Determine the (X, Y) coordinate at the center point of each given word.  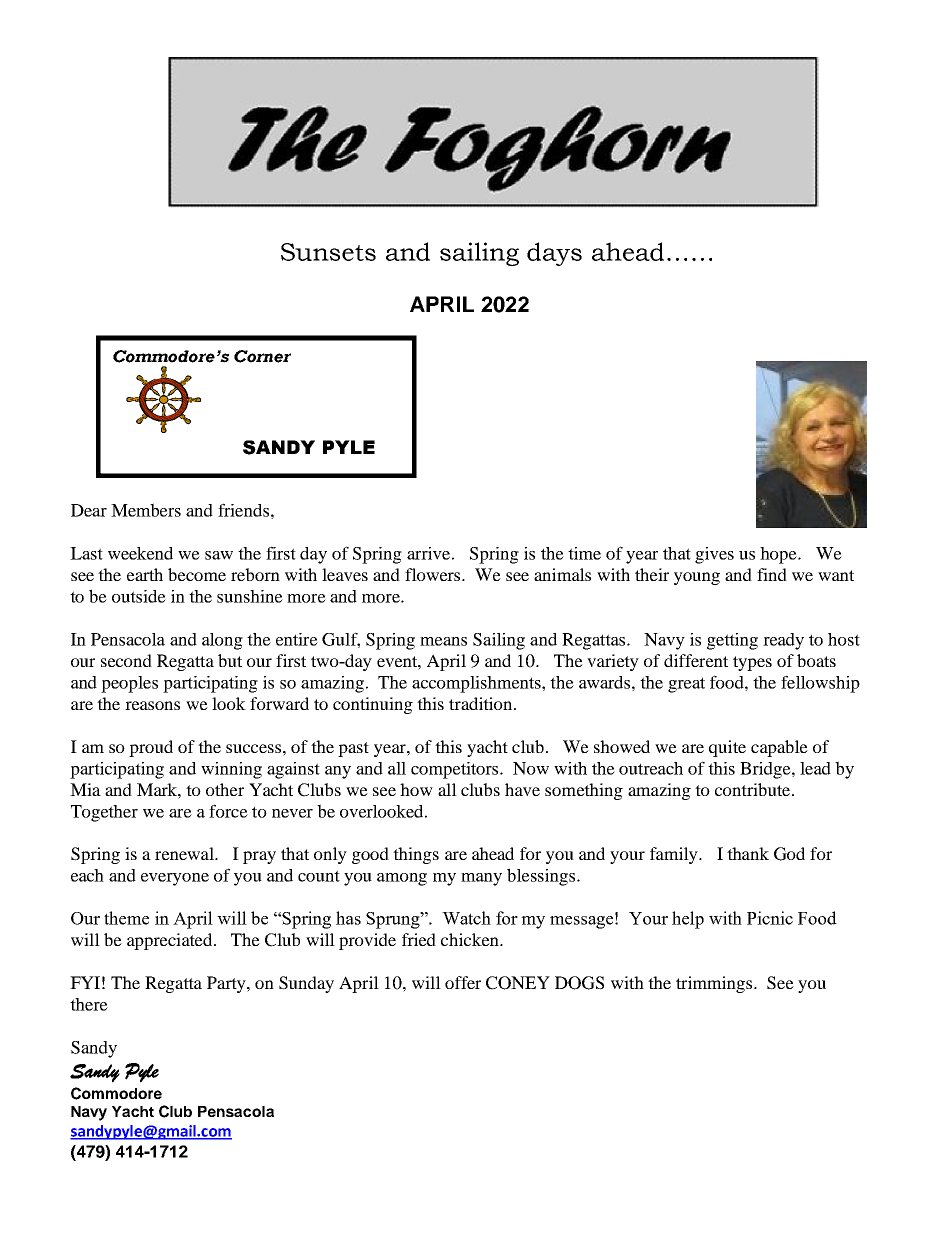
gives (714, 555)
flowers (434, 574)
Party (227, 984)
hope (779, 555)
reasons (152, 705)
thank (748, 853)
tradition (482, 703)
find (772, 574)
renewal (185, 853)
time (584, 553)
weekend (140, 553)
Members (146, 510)
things (416, 855)
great (686, 685)
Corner (262, 356)
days (554, 254)
